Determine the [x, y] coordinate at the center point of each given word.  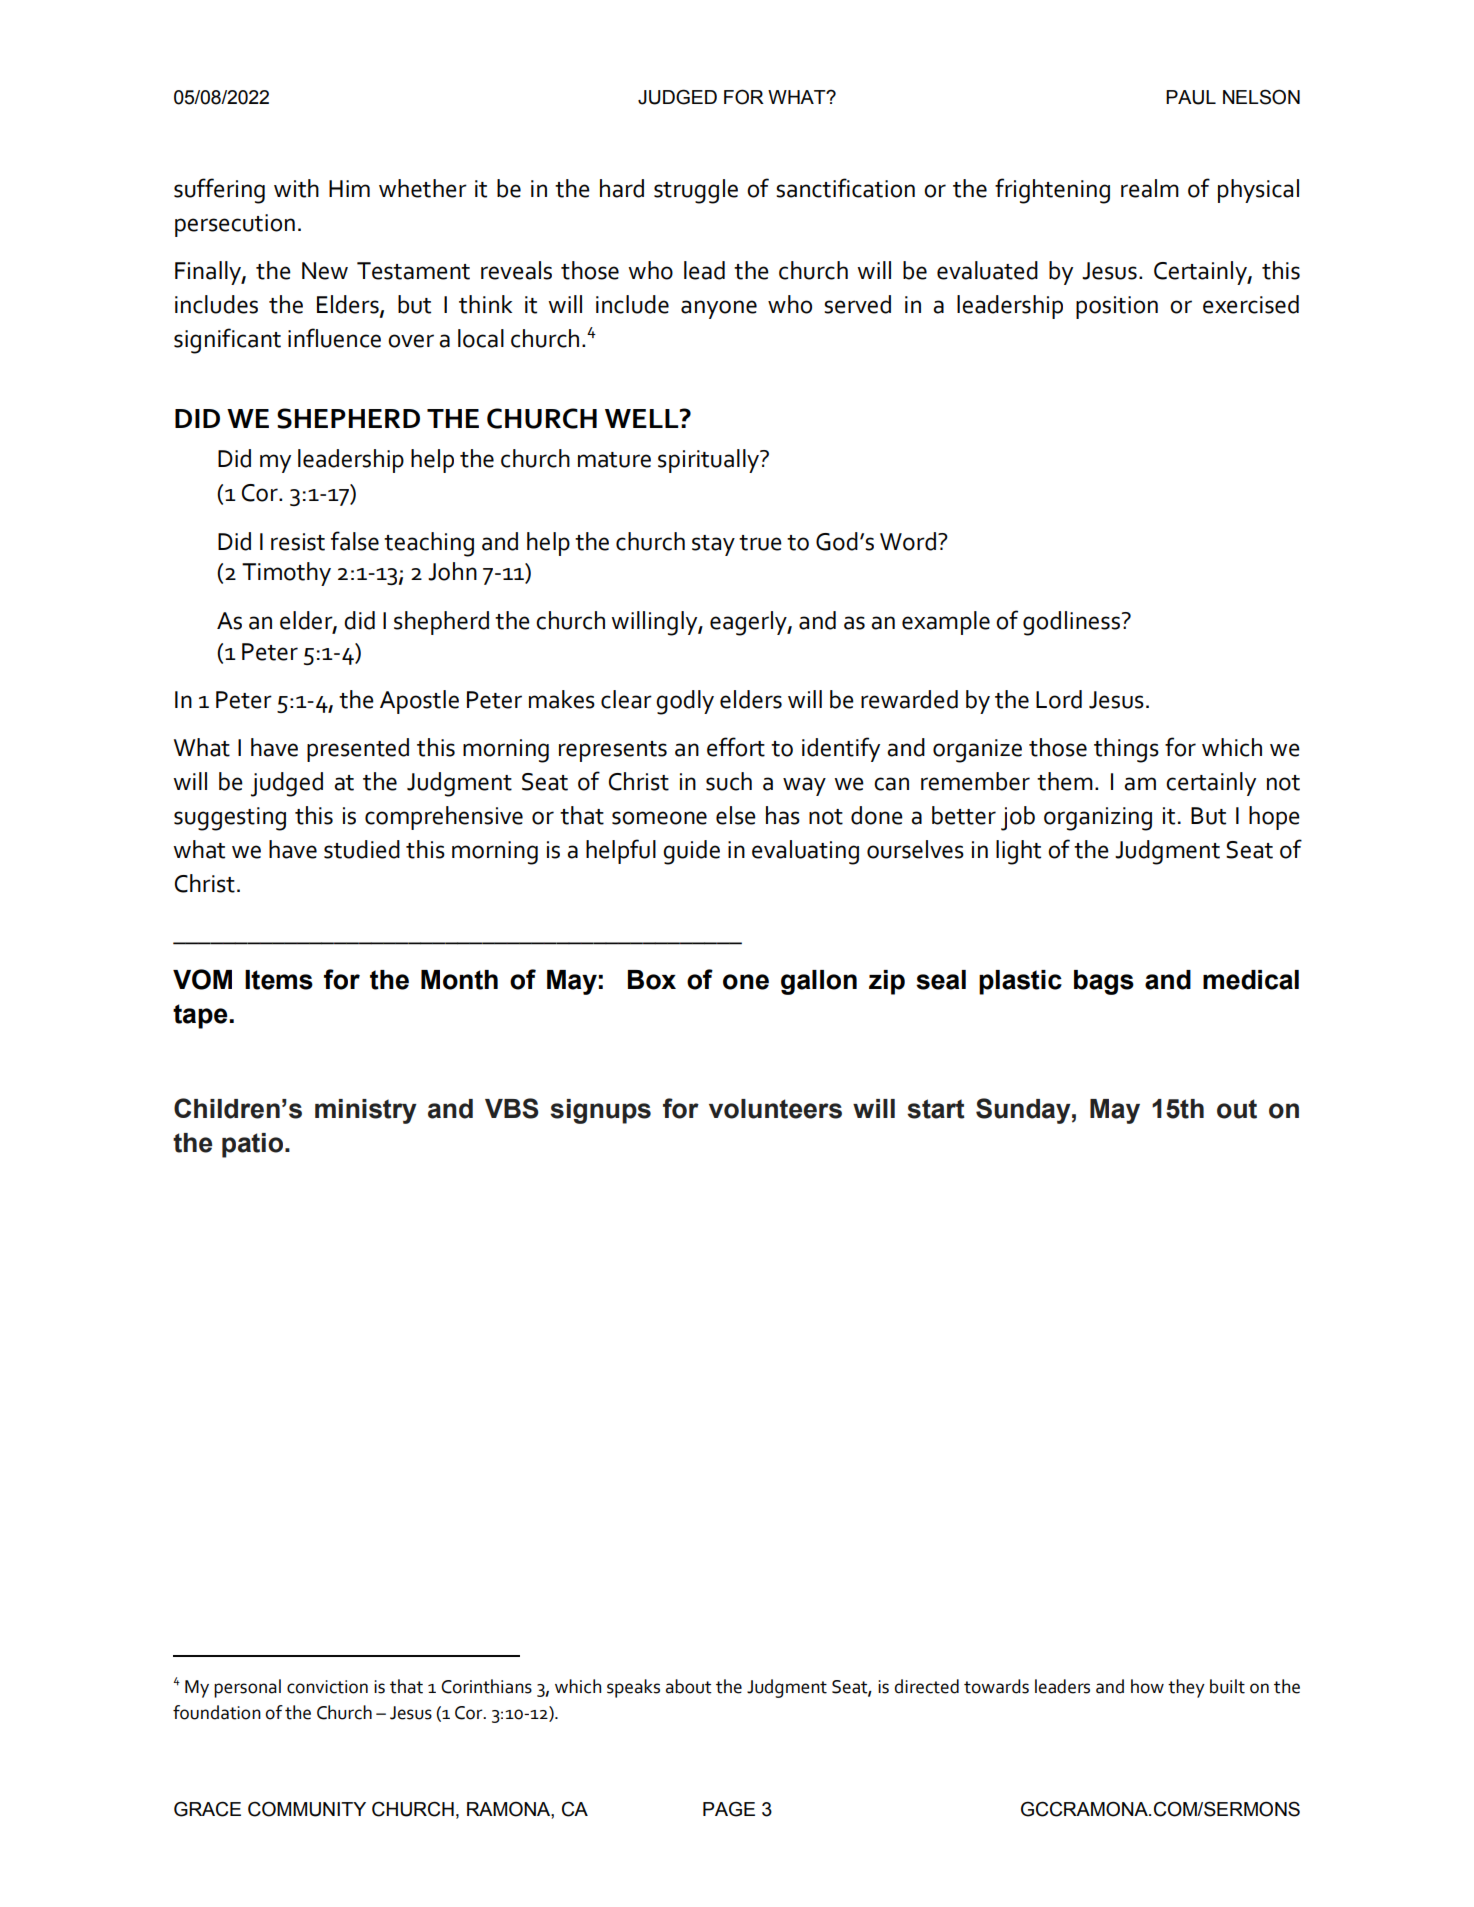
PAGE [729, 1809]
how [1147, 1686]
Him [349, 188]
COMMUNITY [307, 1809]
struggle [696, 191]
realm [1150, 188]
